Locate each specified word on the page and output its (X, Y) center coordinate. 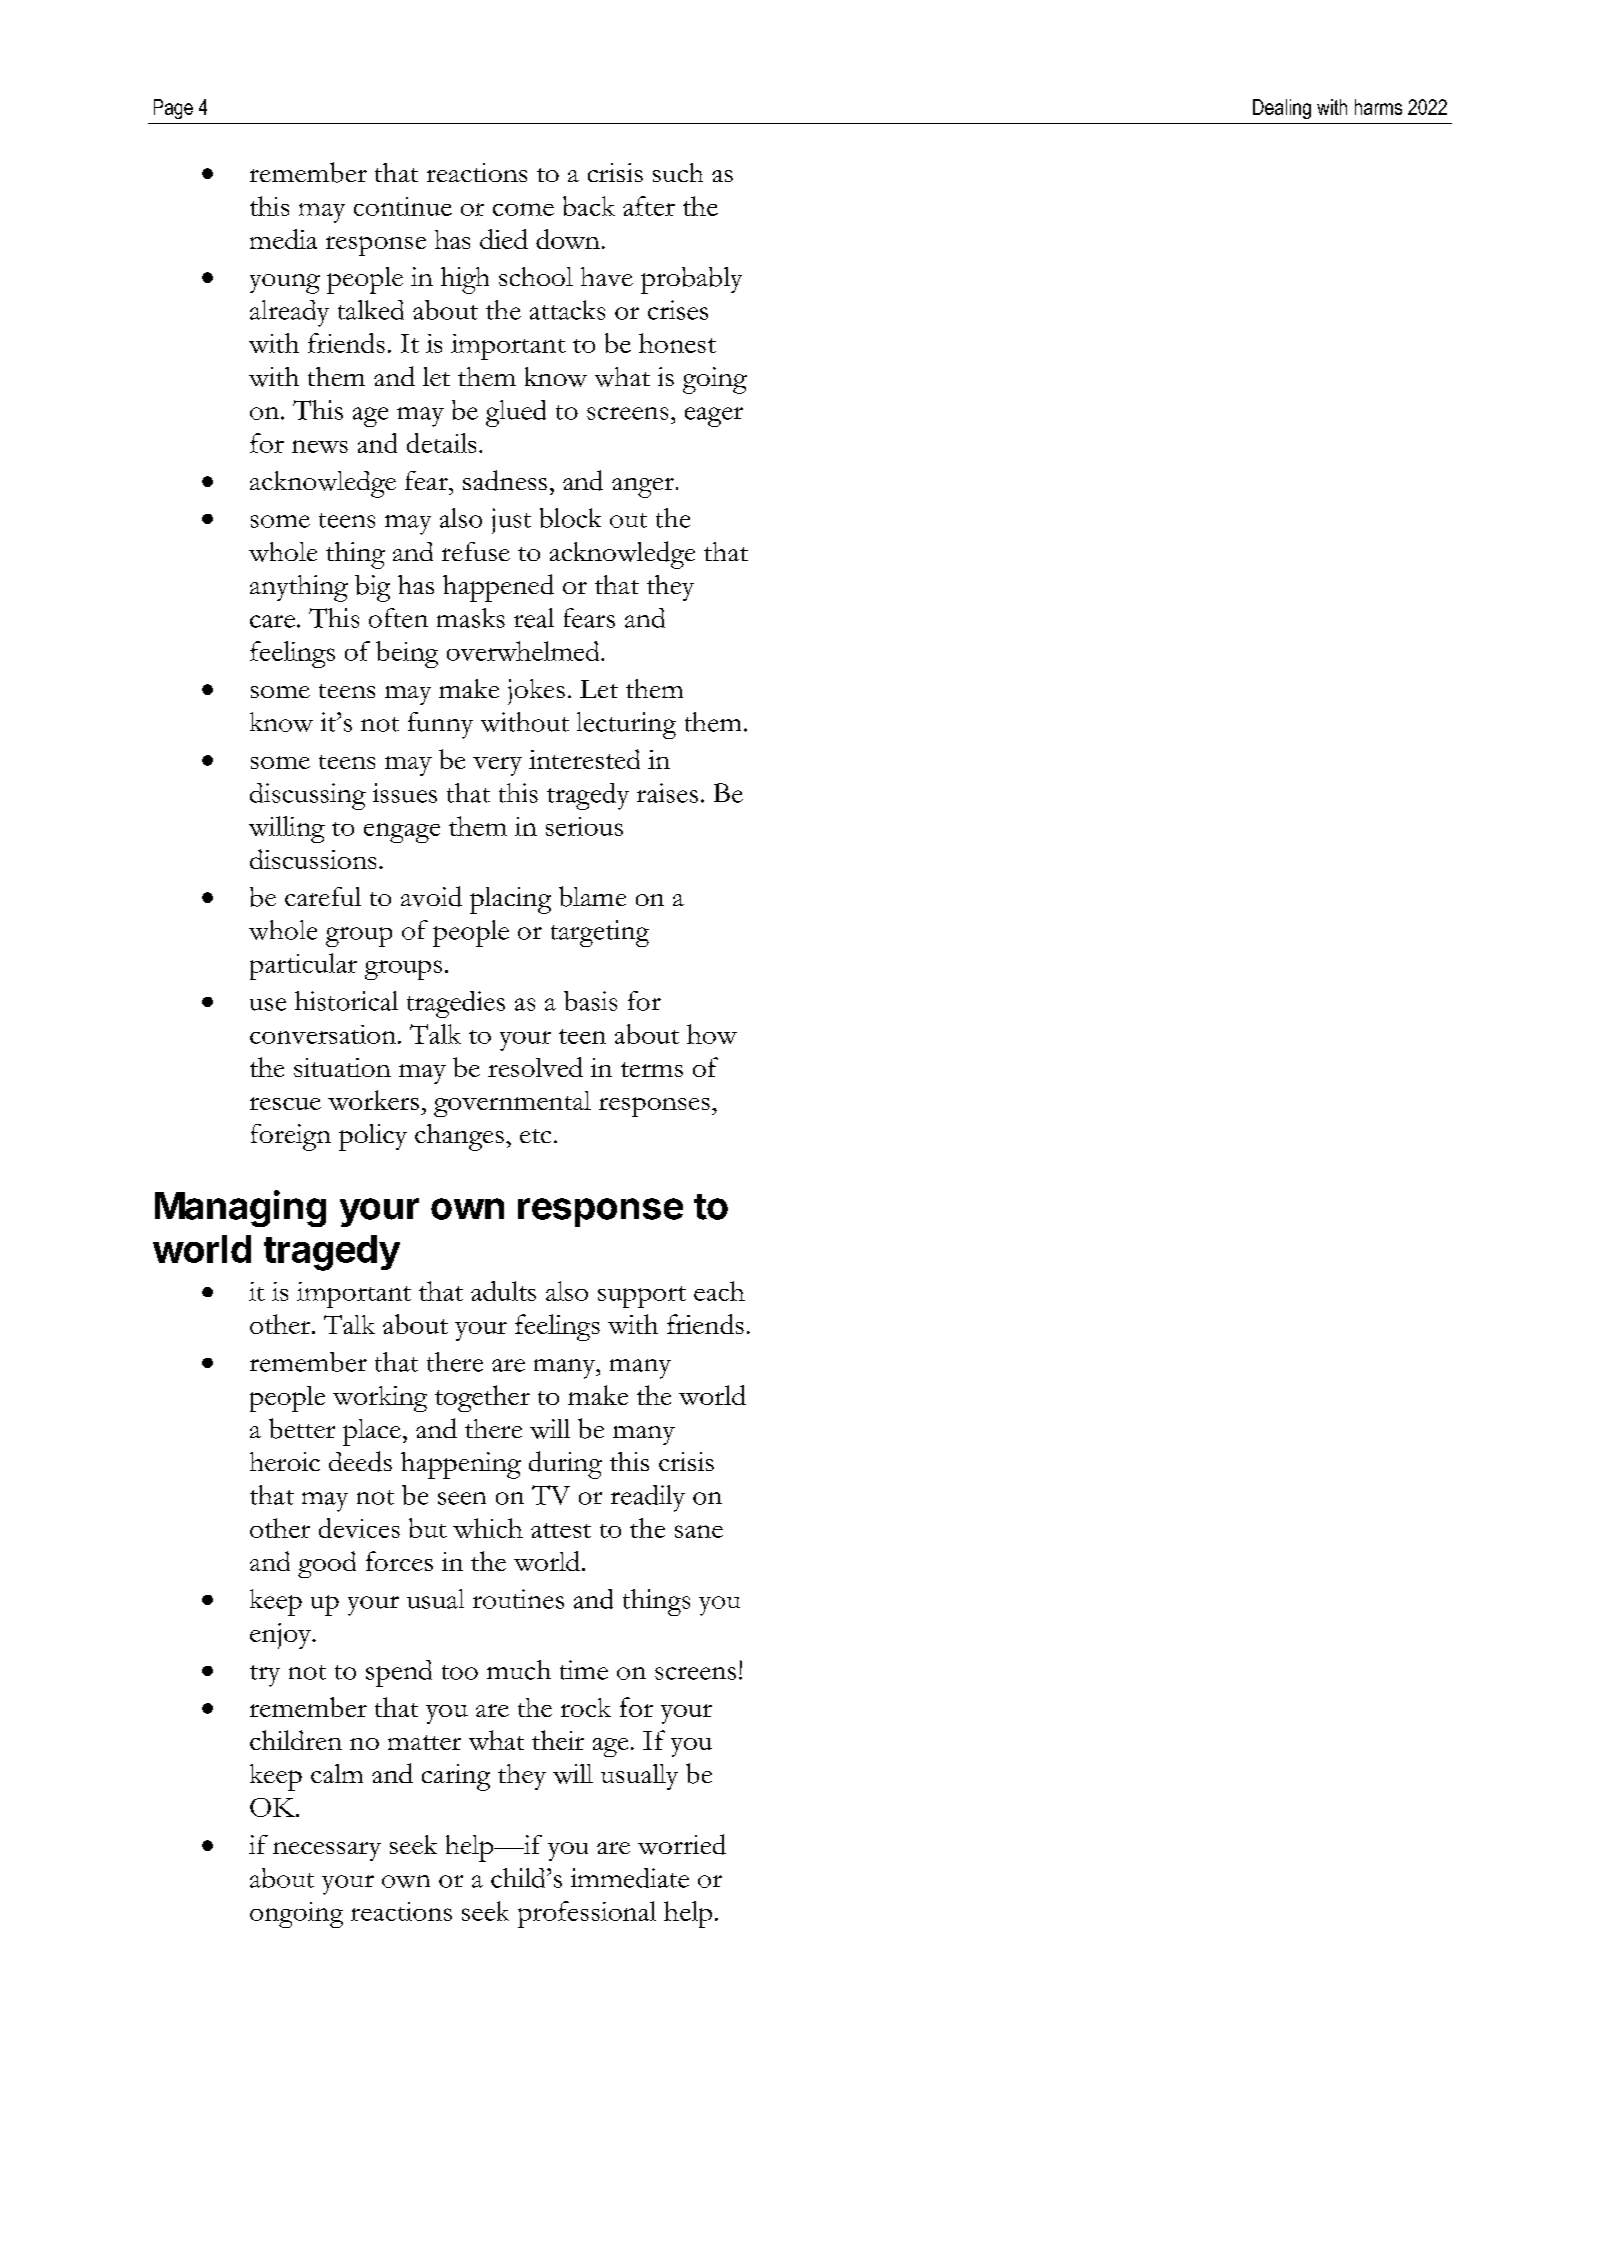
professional (587, 1914)
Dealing (1282, 109)
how (712, 1034)
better (302, 1428)
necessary (327, 1851)
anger (643, 488)
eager (714, 417)
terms (652, 1069)
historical (346, 1001)
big (372, 588)
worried (682, 1844)
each (719, 1291)
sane (699, 1531)
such (678, 172)
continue (403, 206)
